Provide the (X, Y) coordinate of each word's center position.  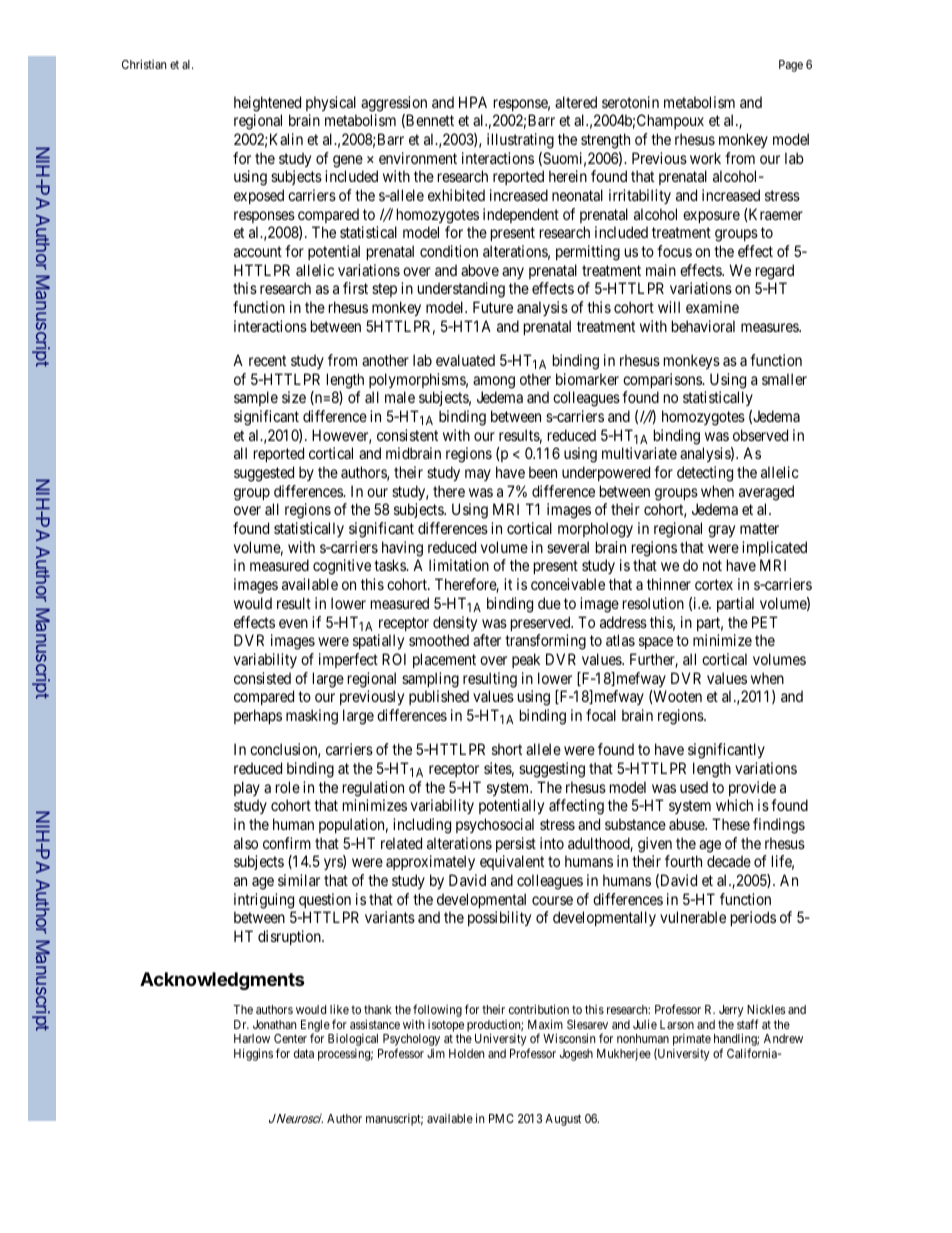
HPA (473, 102)
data (304, 1053)
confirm (287, 843)
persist (516, 844)
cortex (714, 584)
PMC (501, 1118)
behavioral (703, 326)
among (494, 382)
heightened (267, 104)
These (731, 824)
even (293, 623)
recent (267, 360)
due (549, 603)
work (705, 158)
